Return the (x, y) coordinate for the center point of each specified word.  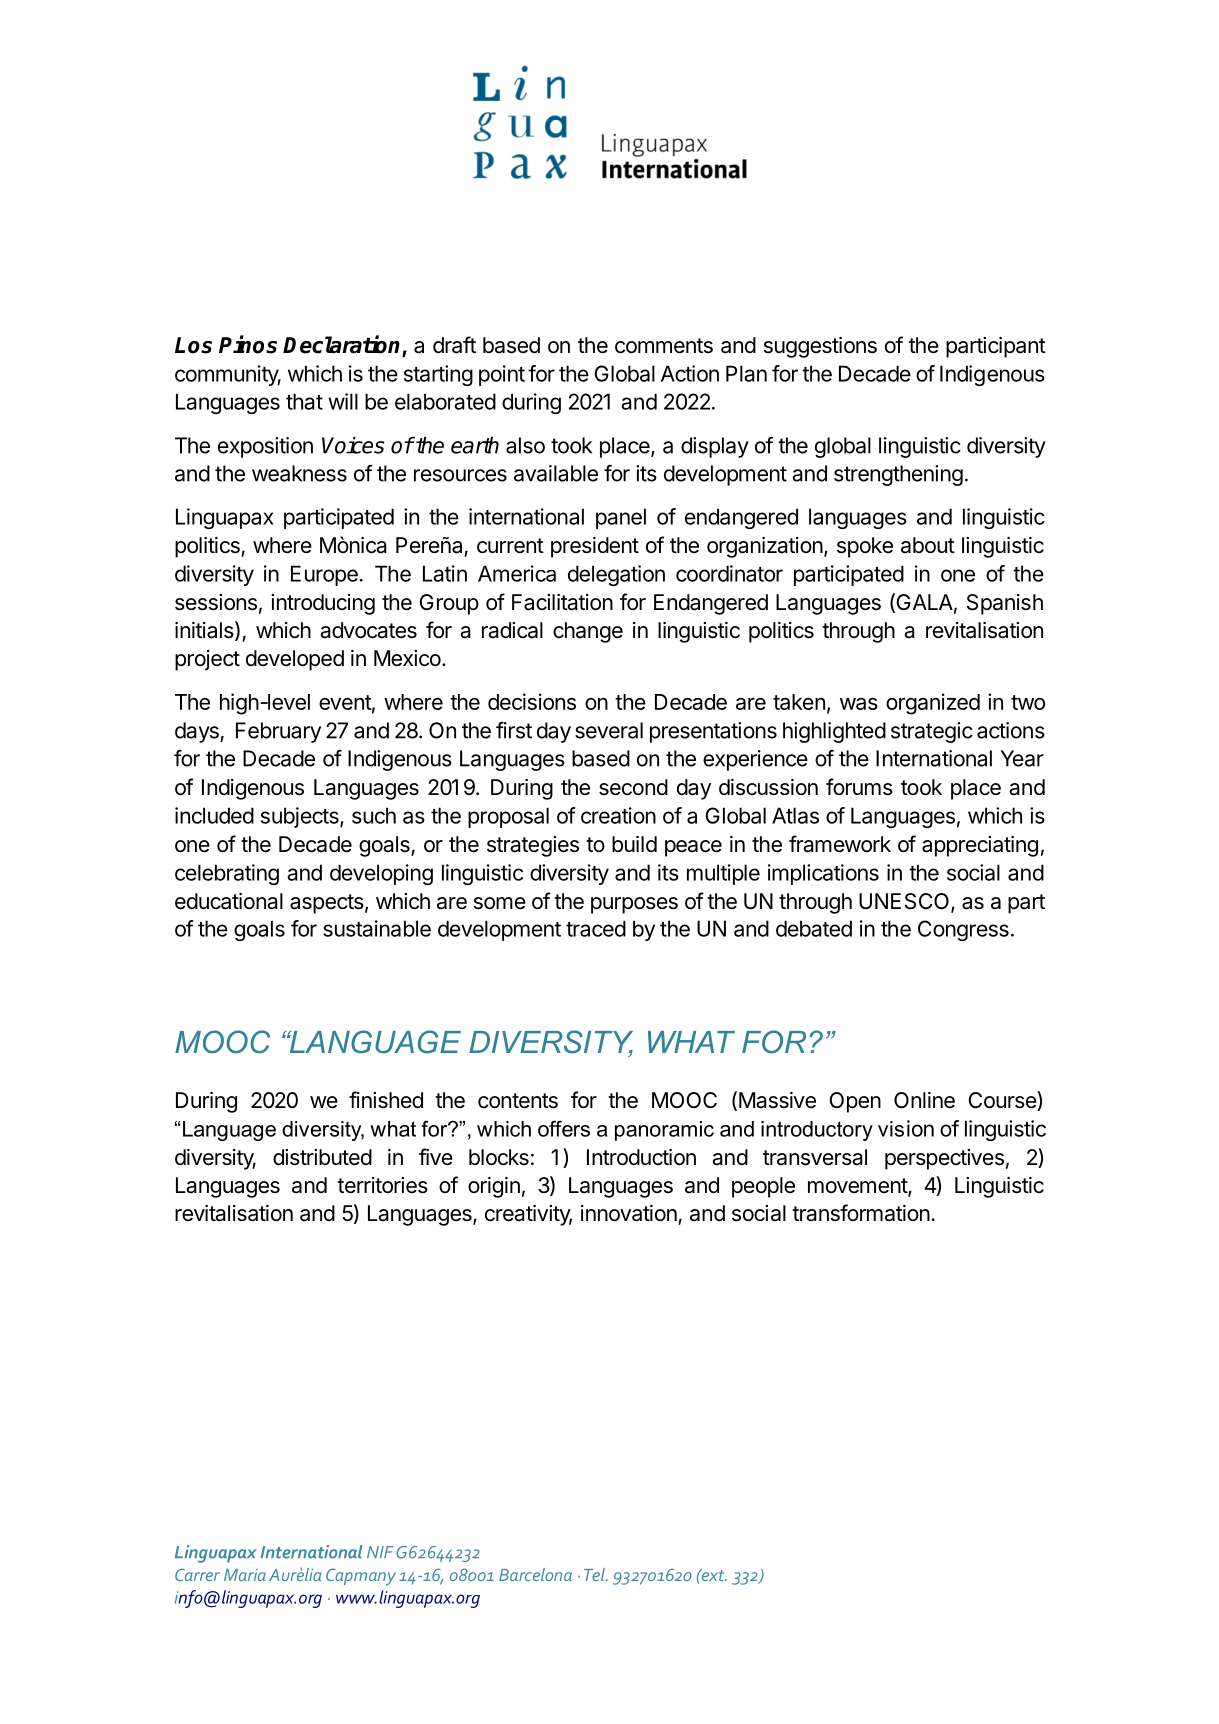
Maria (245, 1575)
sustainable (377, 928)
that (304, 401)
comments (664, 346)
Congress (963, 930)
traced (596, 928)
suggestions (820, 347)
